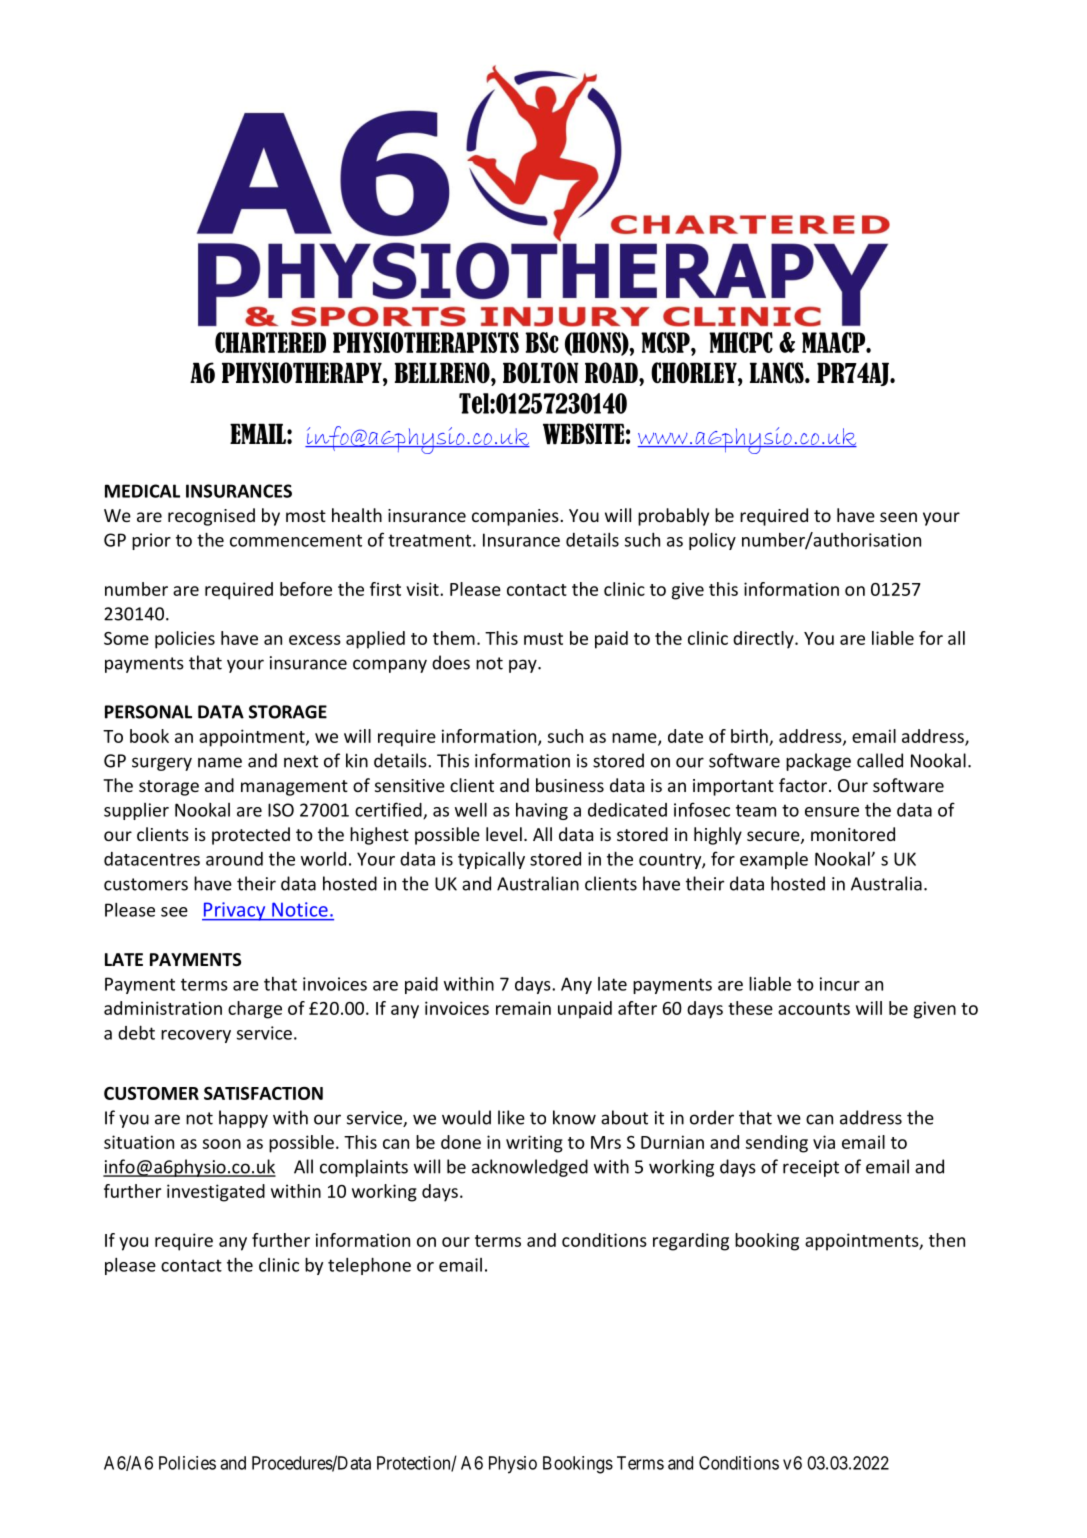 The width and height of the page is (1087, 1538). I want to click on investigated, so click(216, 1193).
